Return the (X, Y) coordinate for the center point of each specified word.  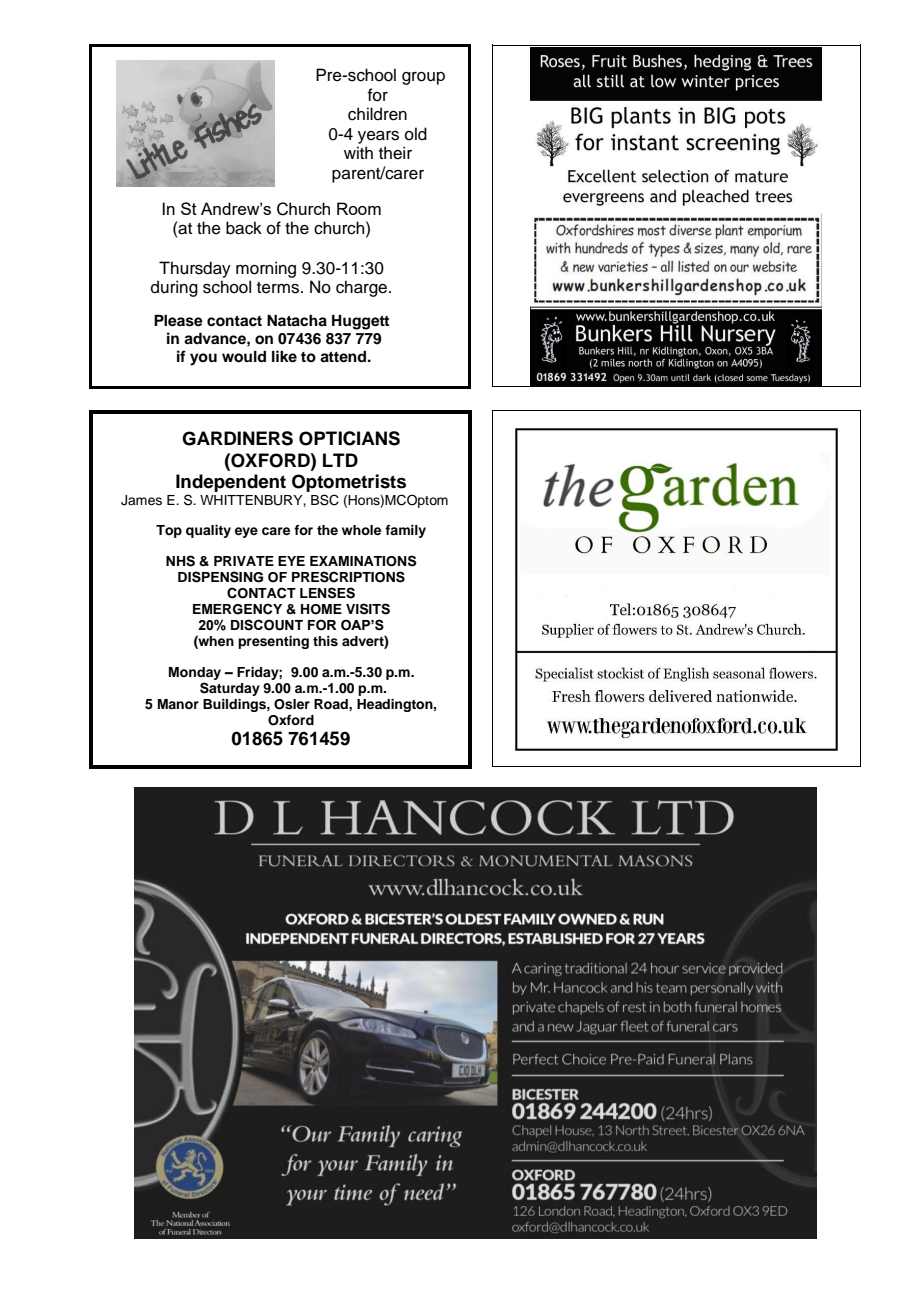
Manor (178, 704)
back (244, 228)
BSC (325, 500)
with (358, 152)
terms (278, 288)
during (174, 288)
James (141, 500)
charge (361, 288)
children (377, 114)
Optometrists (349, 484)
